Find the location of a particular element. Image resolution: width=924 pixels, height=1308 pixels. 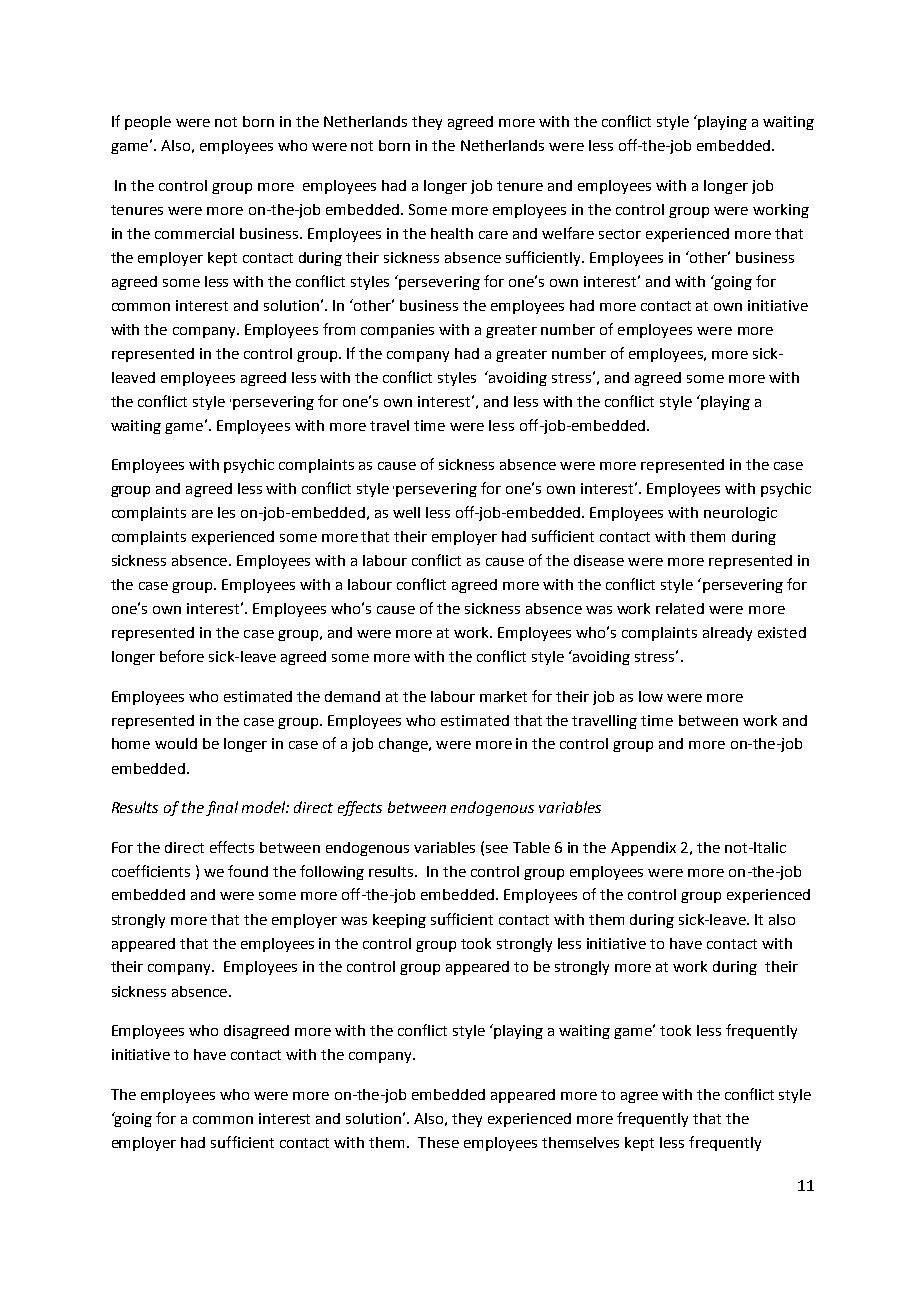

well is located at coordinates (406, 512).
